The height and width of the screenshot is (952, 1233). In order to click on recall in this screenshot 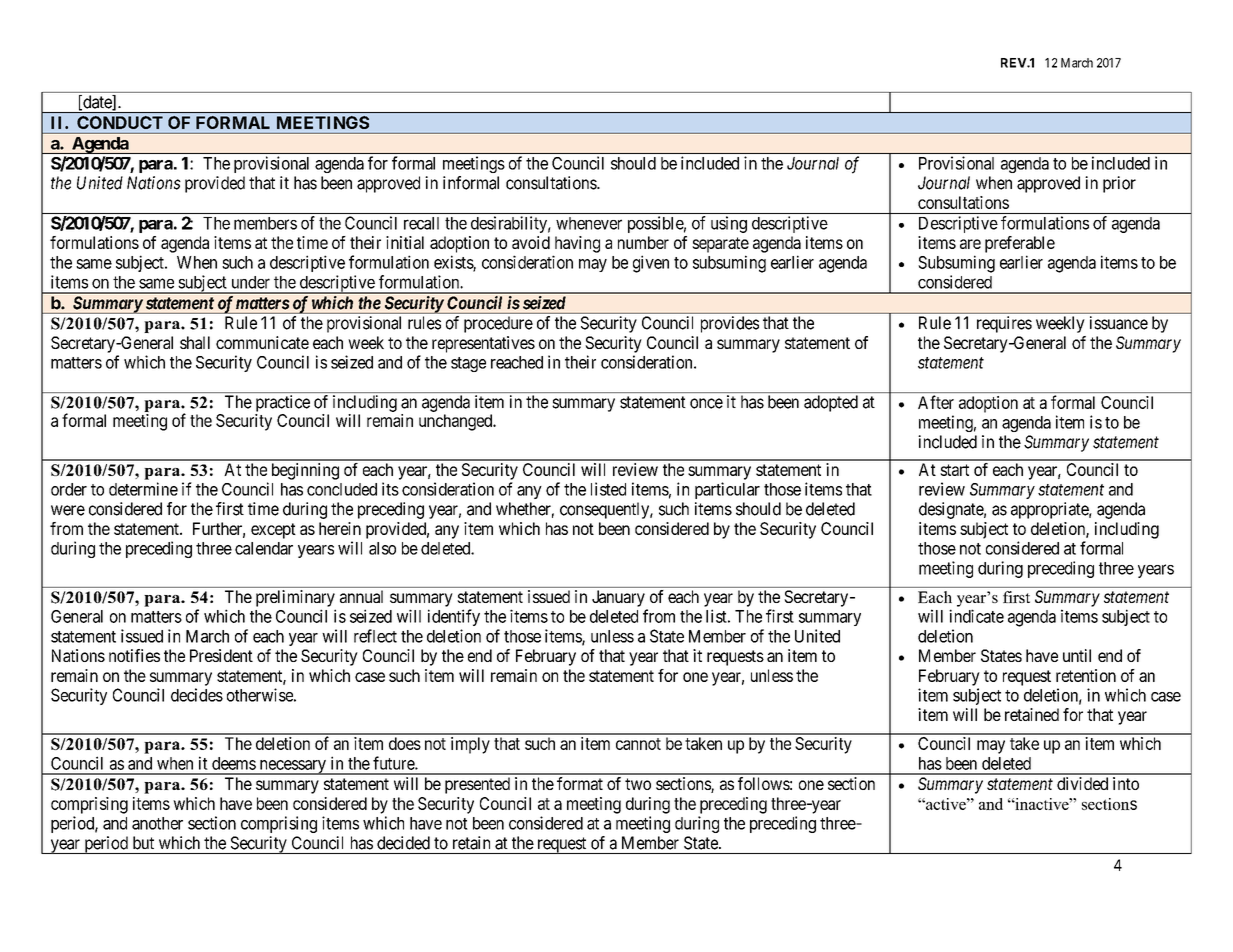, I will do `click(421, 223)`.
